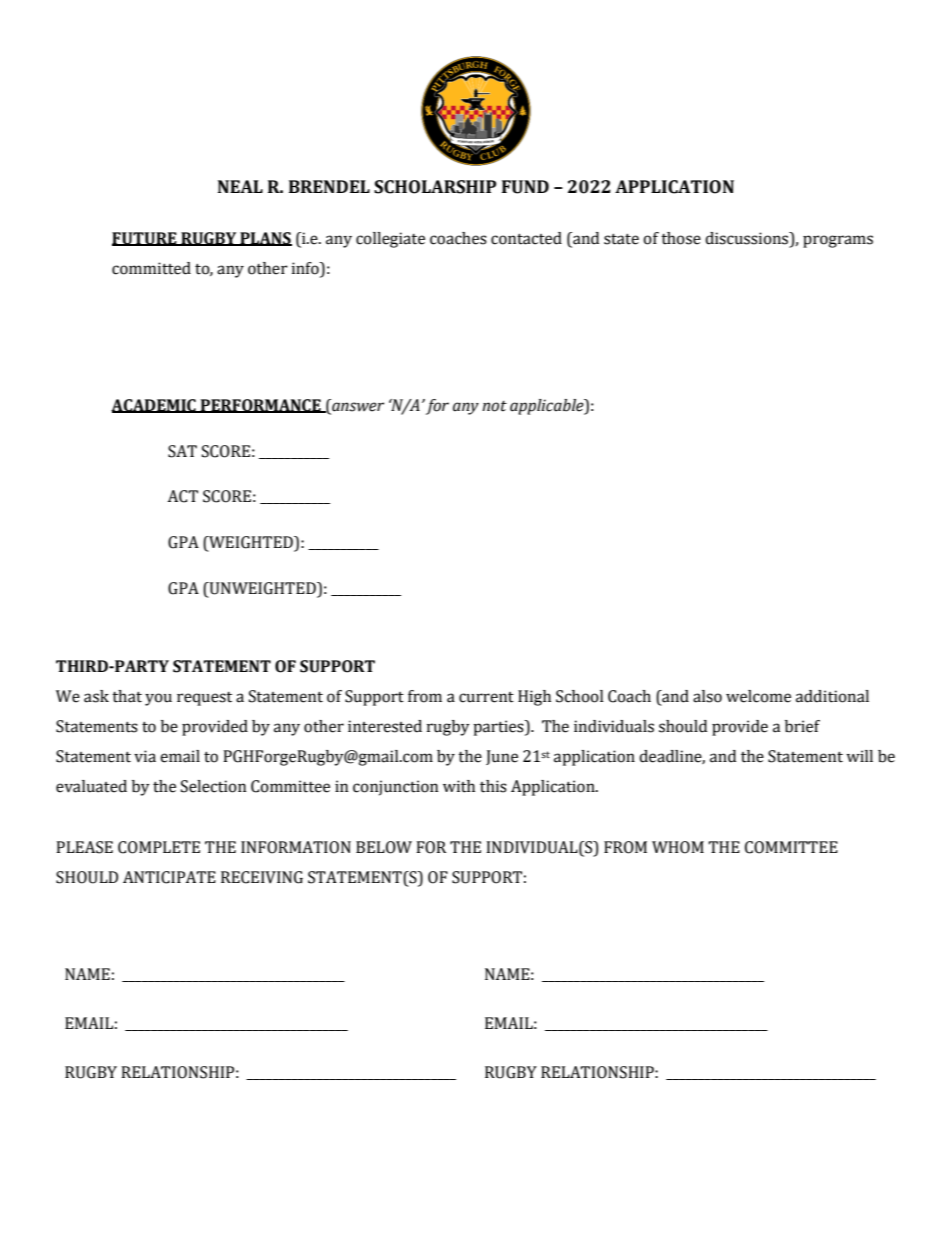 The image size is (952, 1233). I want to click on current, so click(486, 697).
